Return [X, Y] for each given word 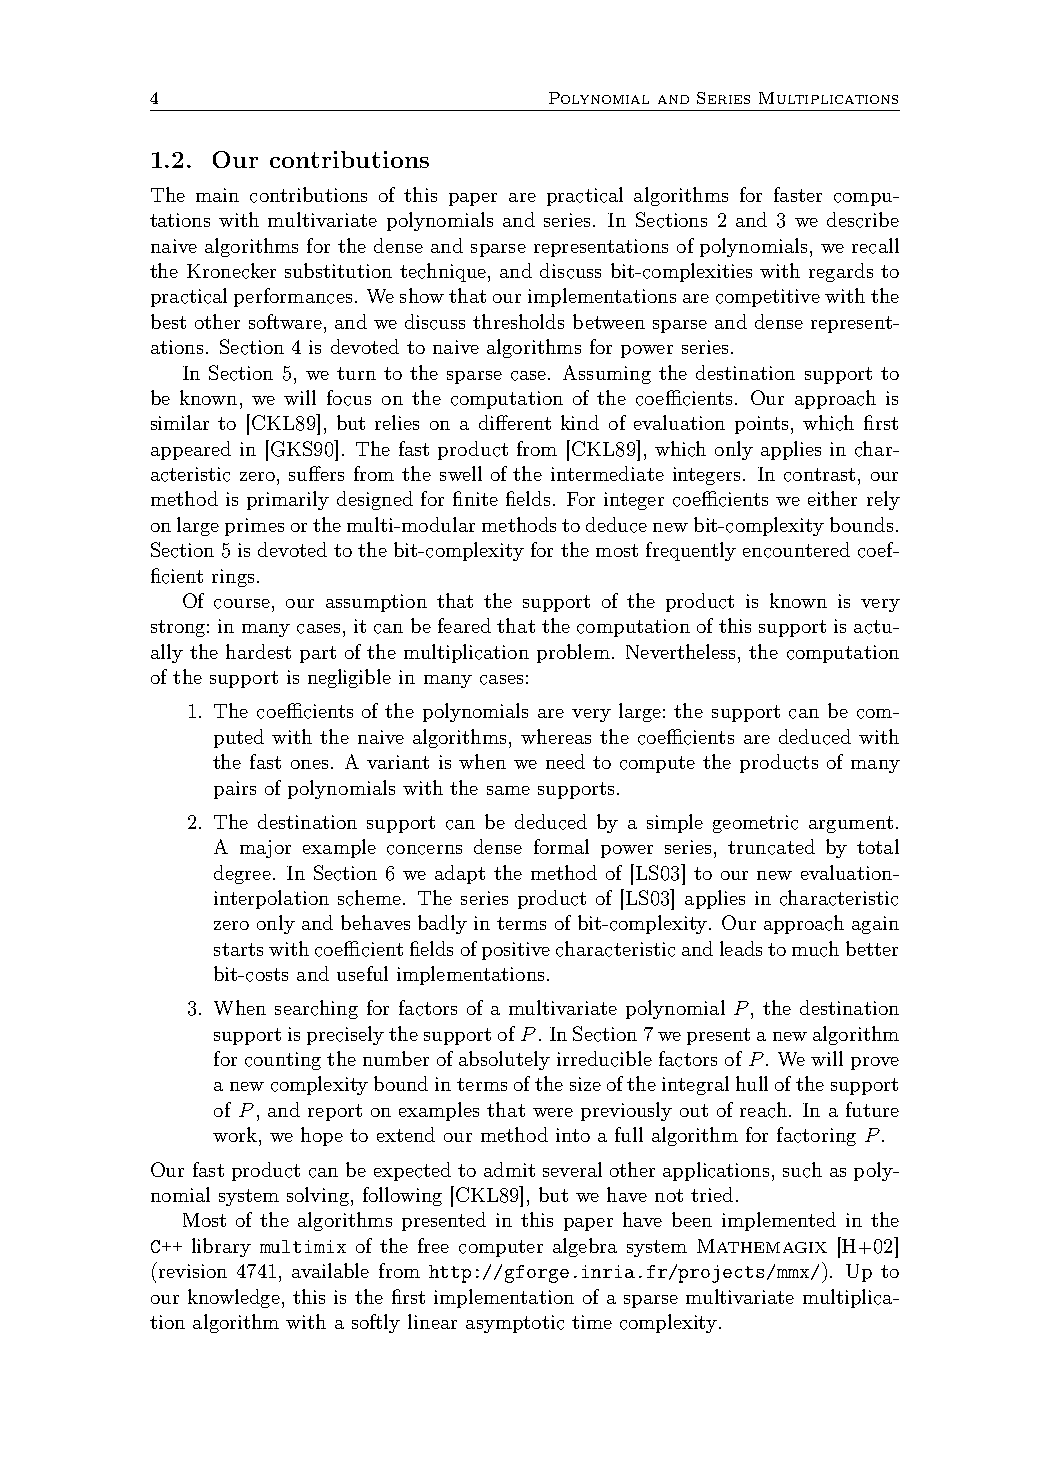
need [565, 761]
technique [443, 272]
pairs [235, 790]
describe [863, 220]
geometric [755, 824]
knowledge [234, 1298]
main [217, 195]
